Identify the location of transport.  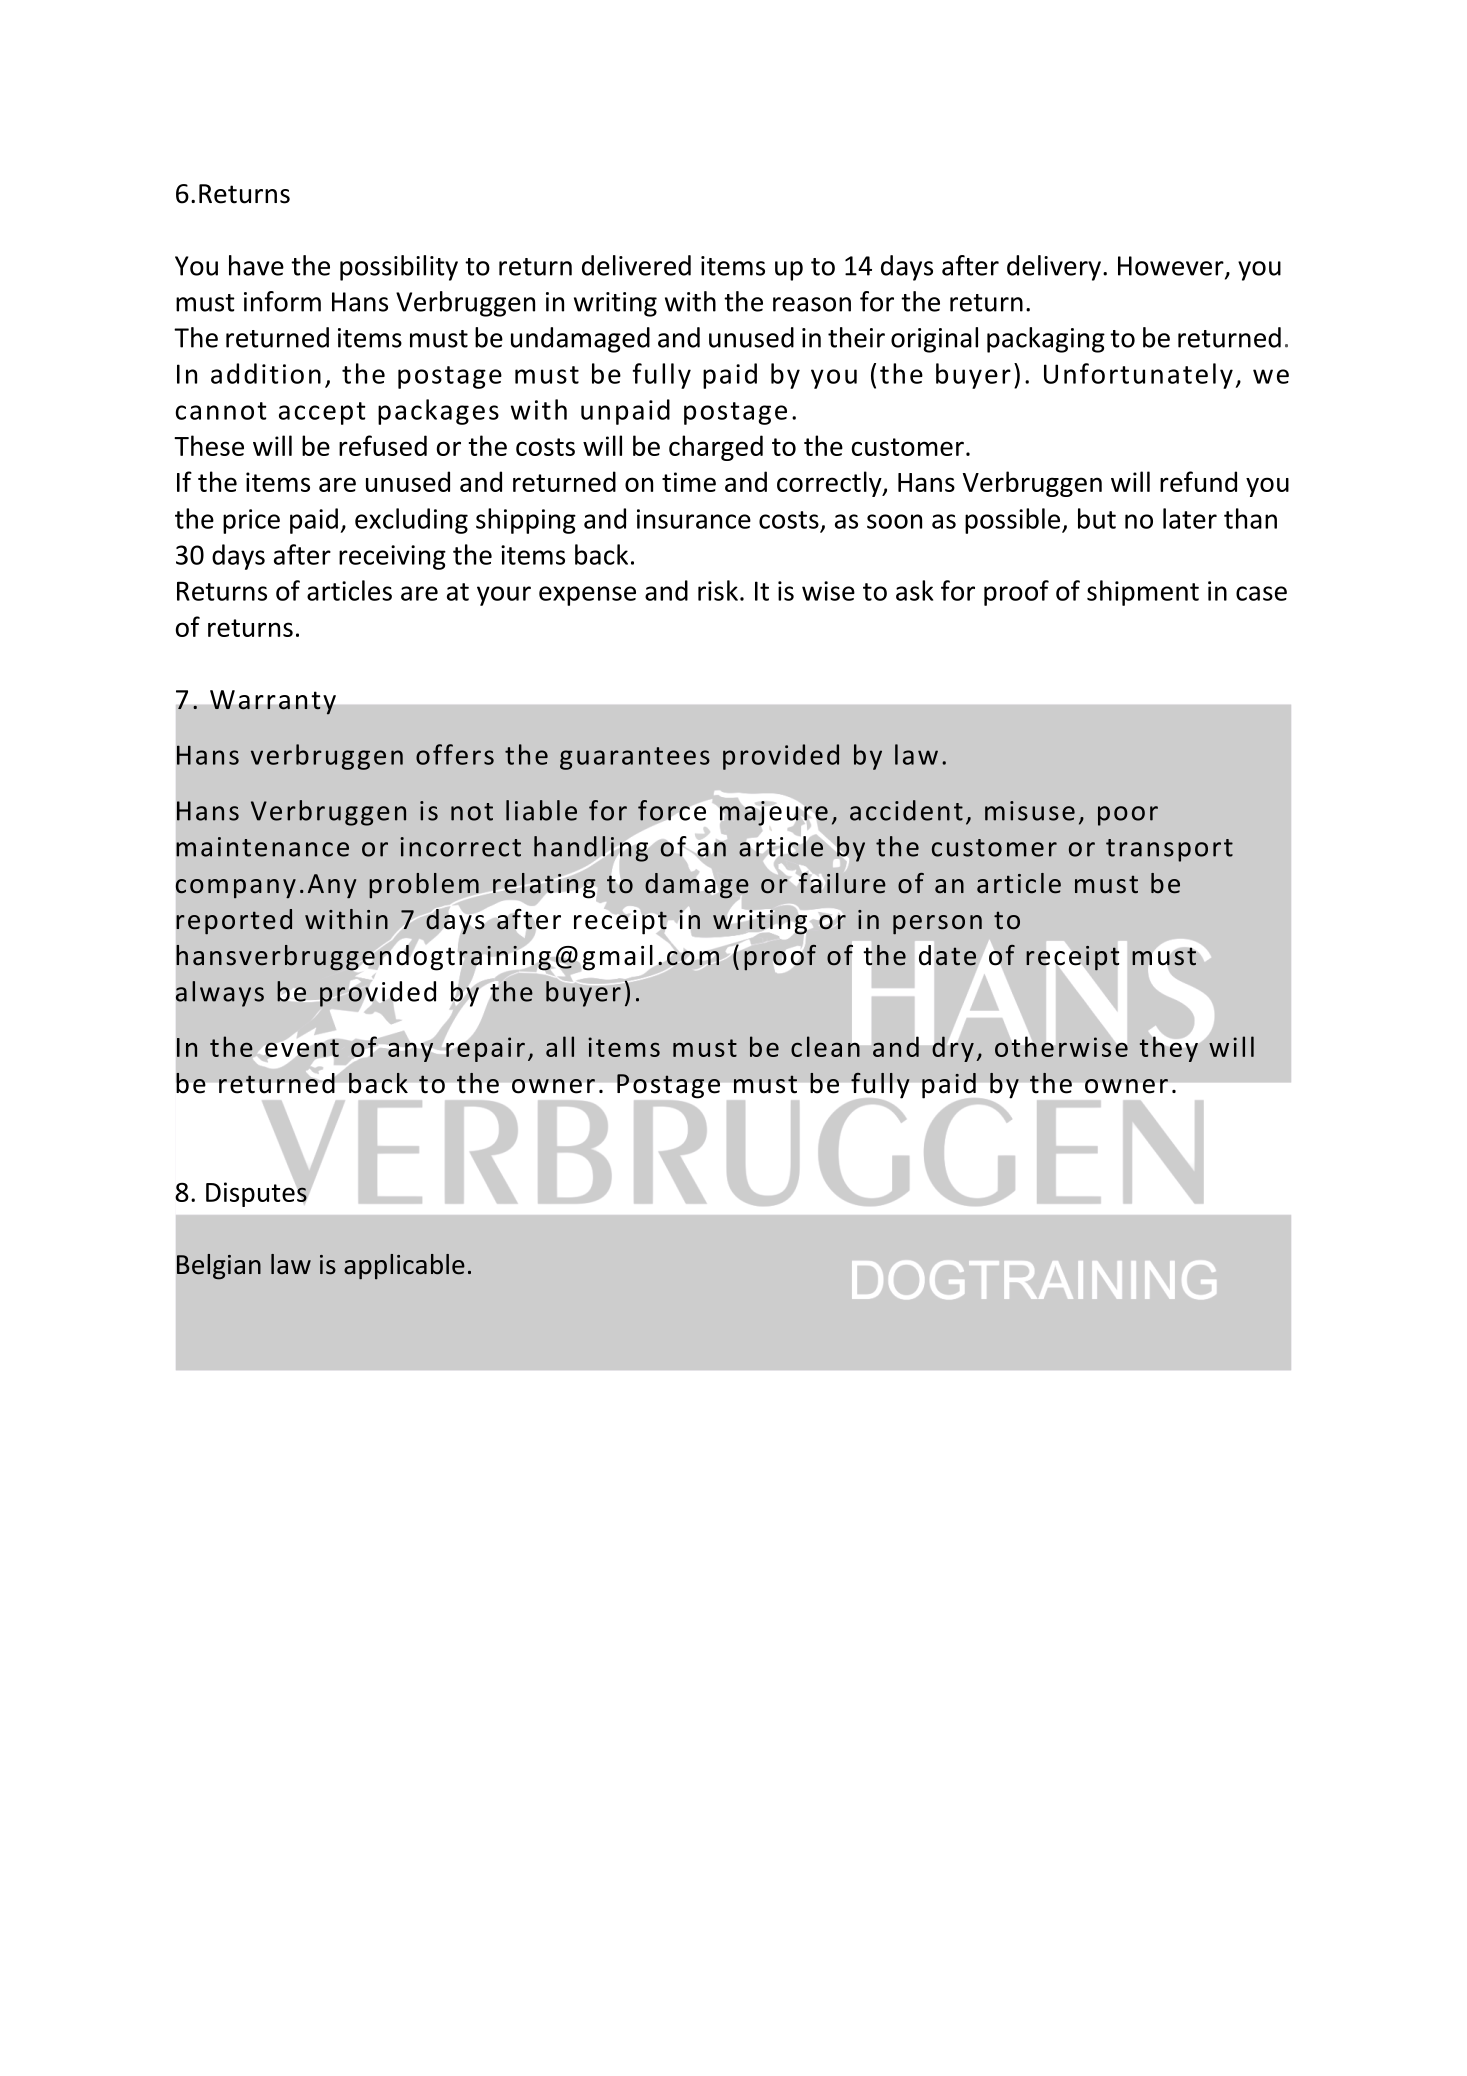
(1169, 850).
